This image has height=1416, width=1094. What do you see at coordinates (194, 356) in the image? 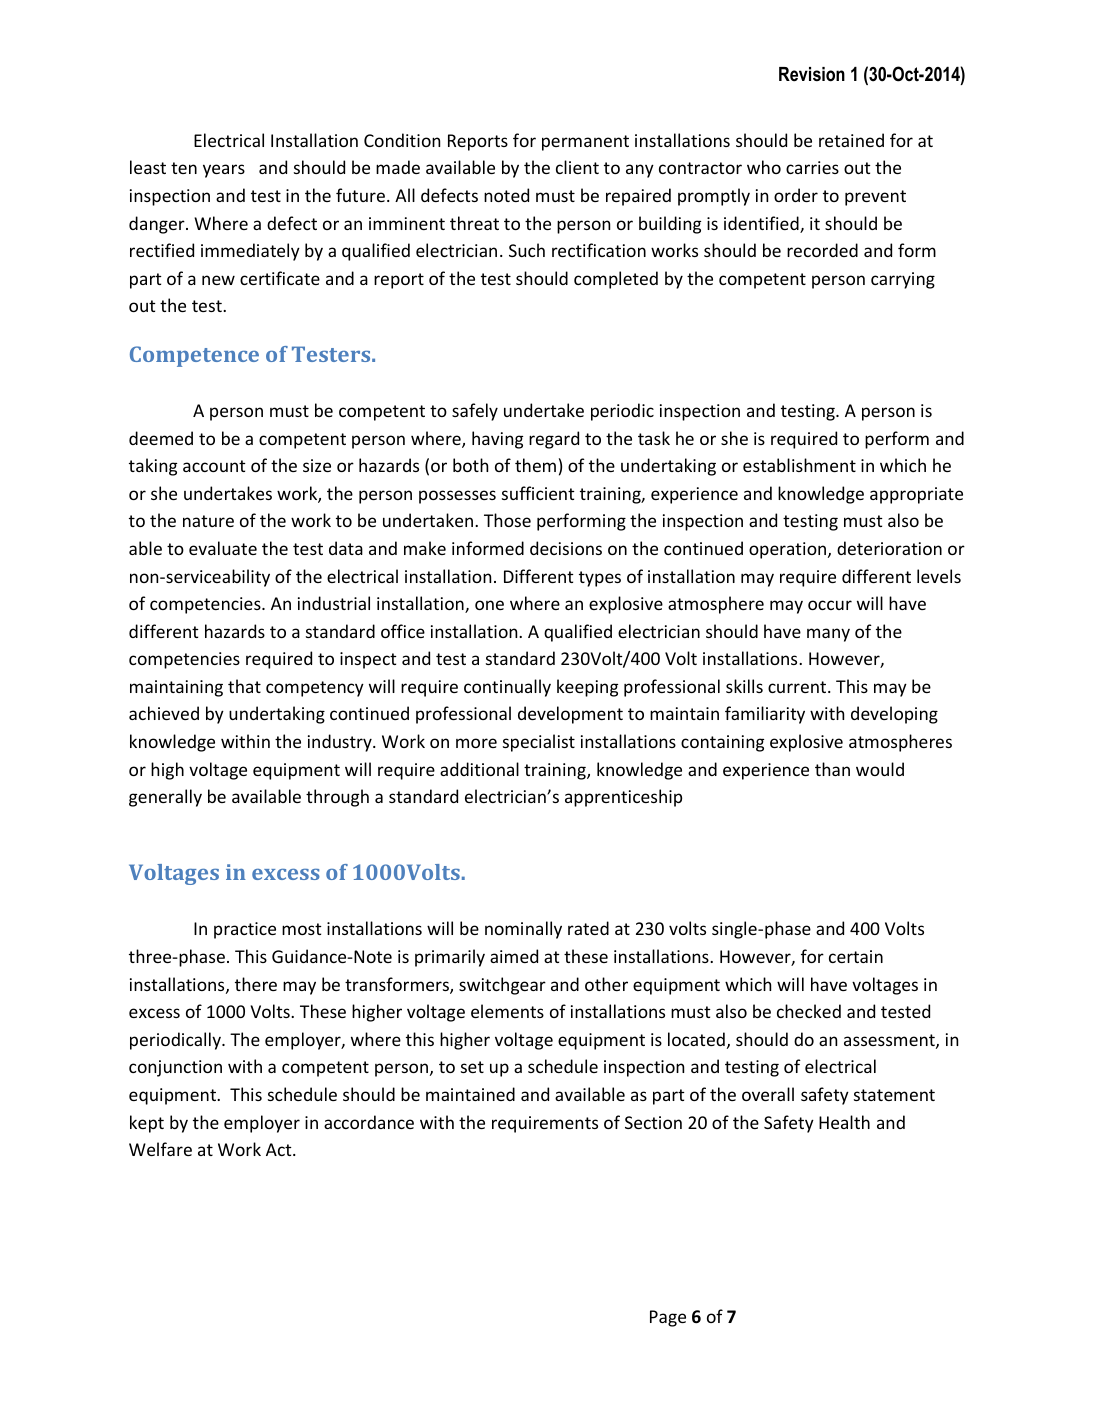
I see `Competence` at bounding box center [194, 356].
